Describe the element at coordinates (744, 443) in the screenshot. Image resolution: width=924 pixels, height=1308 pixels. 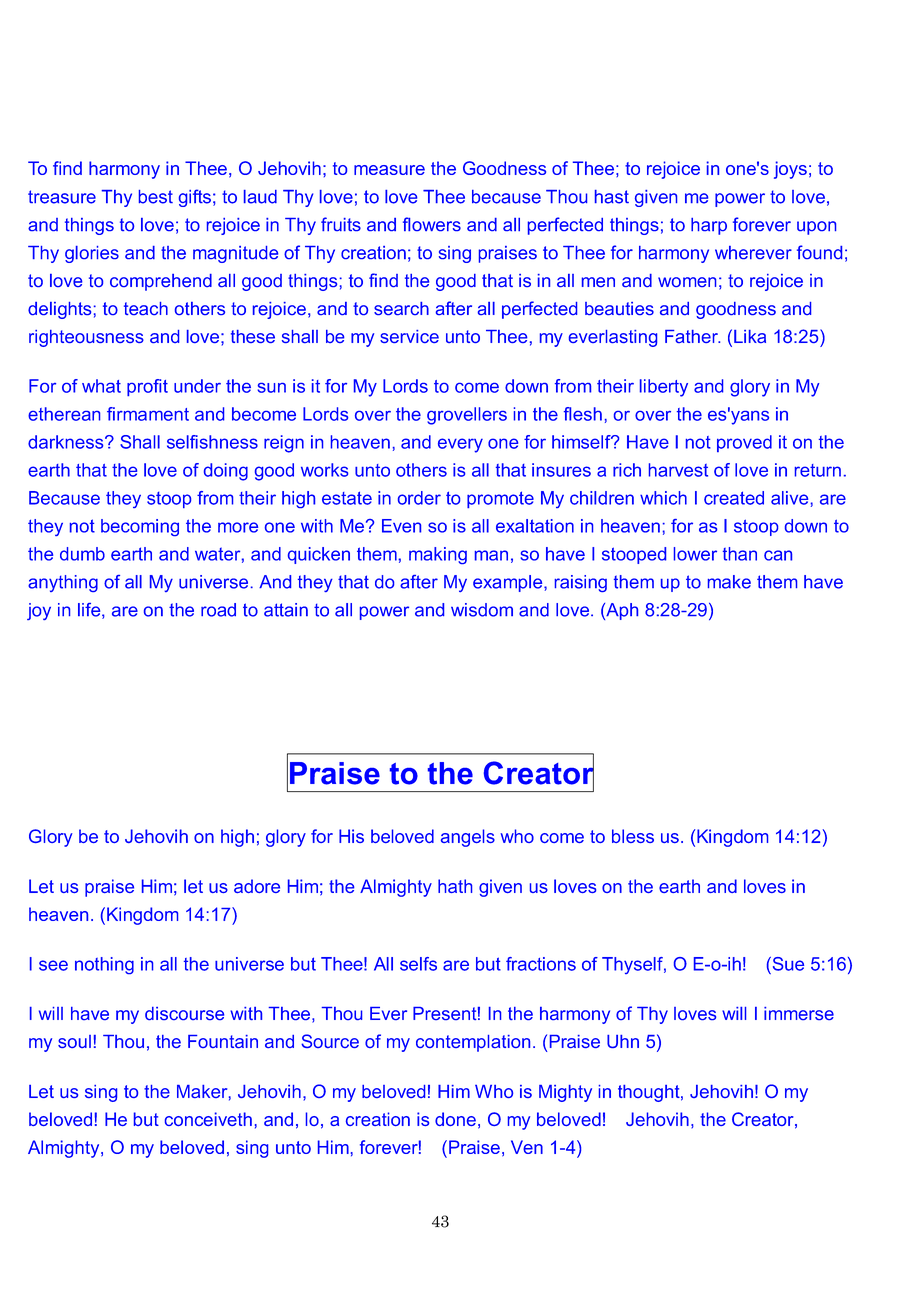
I see `proved` at that location.
